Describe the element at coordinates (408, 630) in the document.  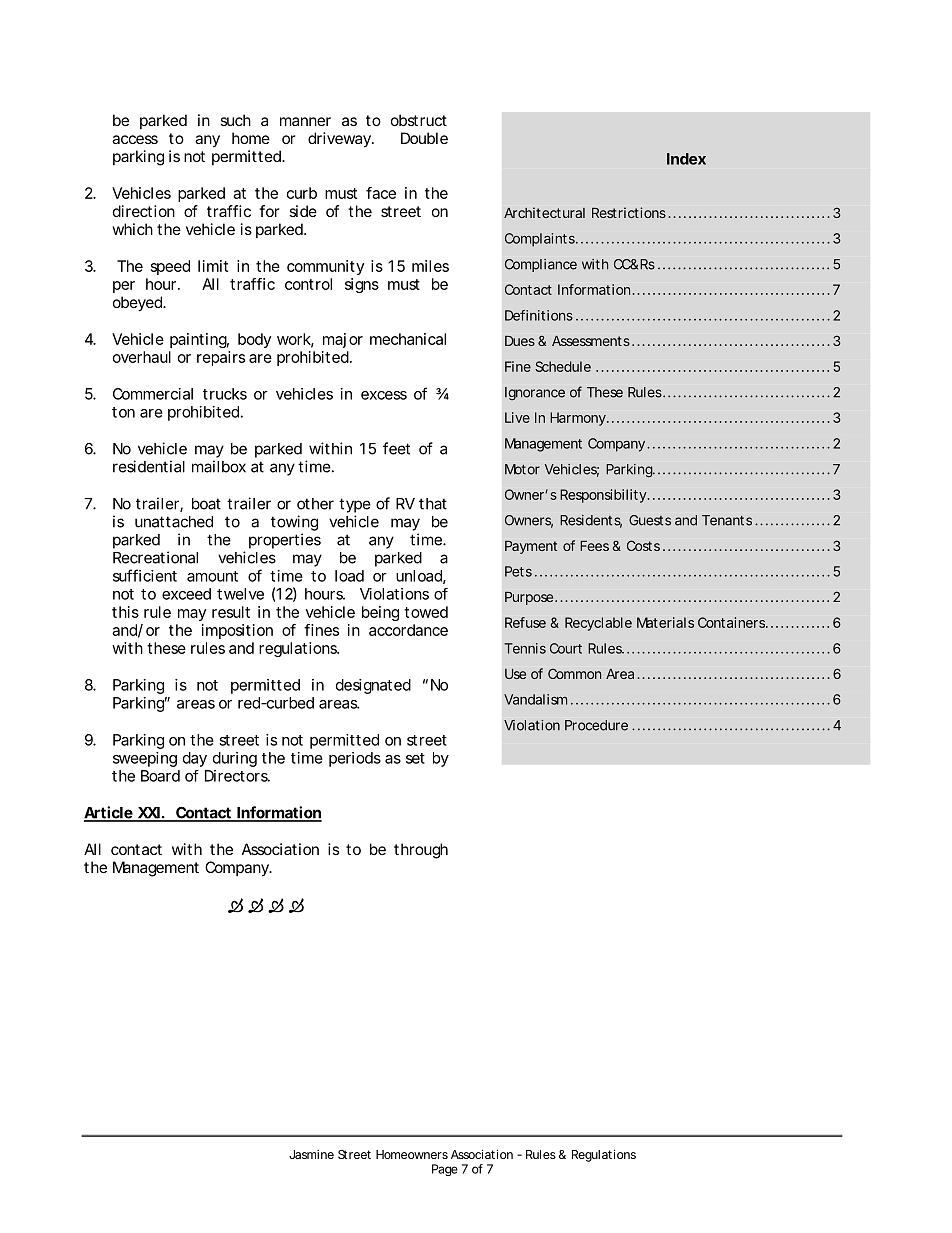
I see `accordance` at that location.
